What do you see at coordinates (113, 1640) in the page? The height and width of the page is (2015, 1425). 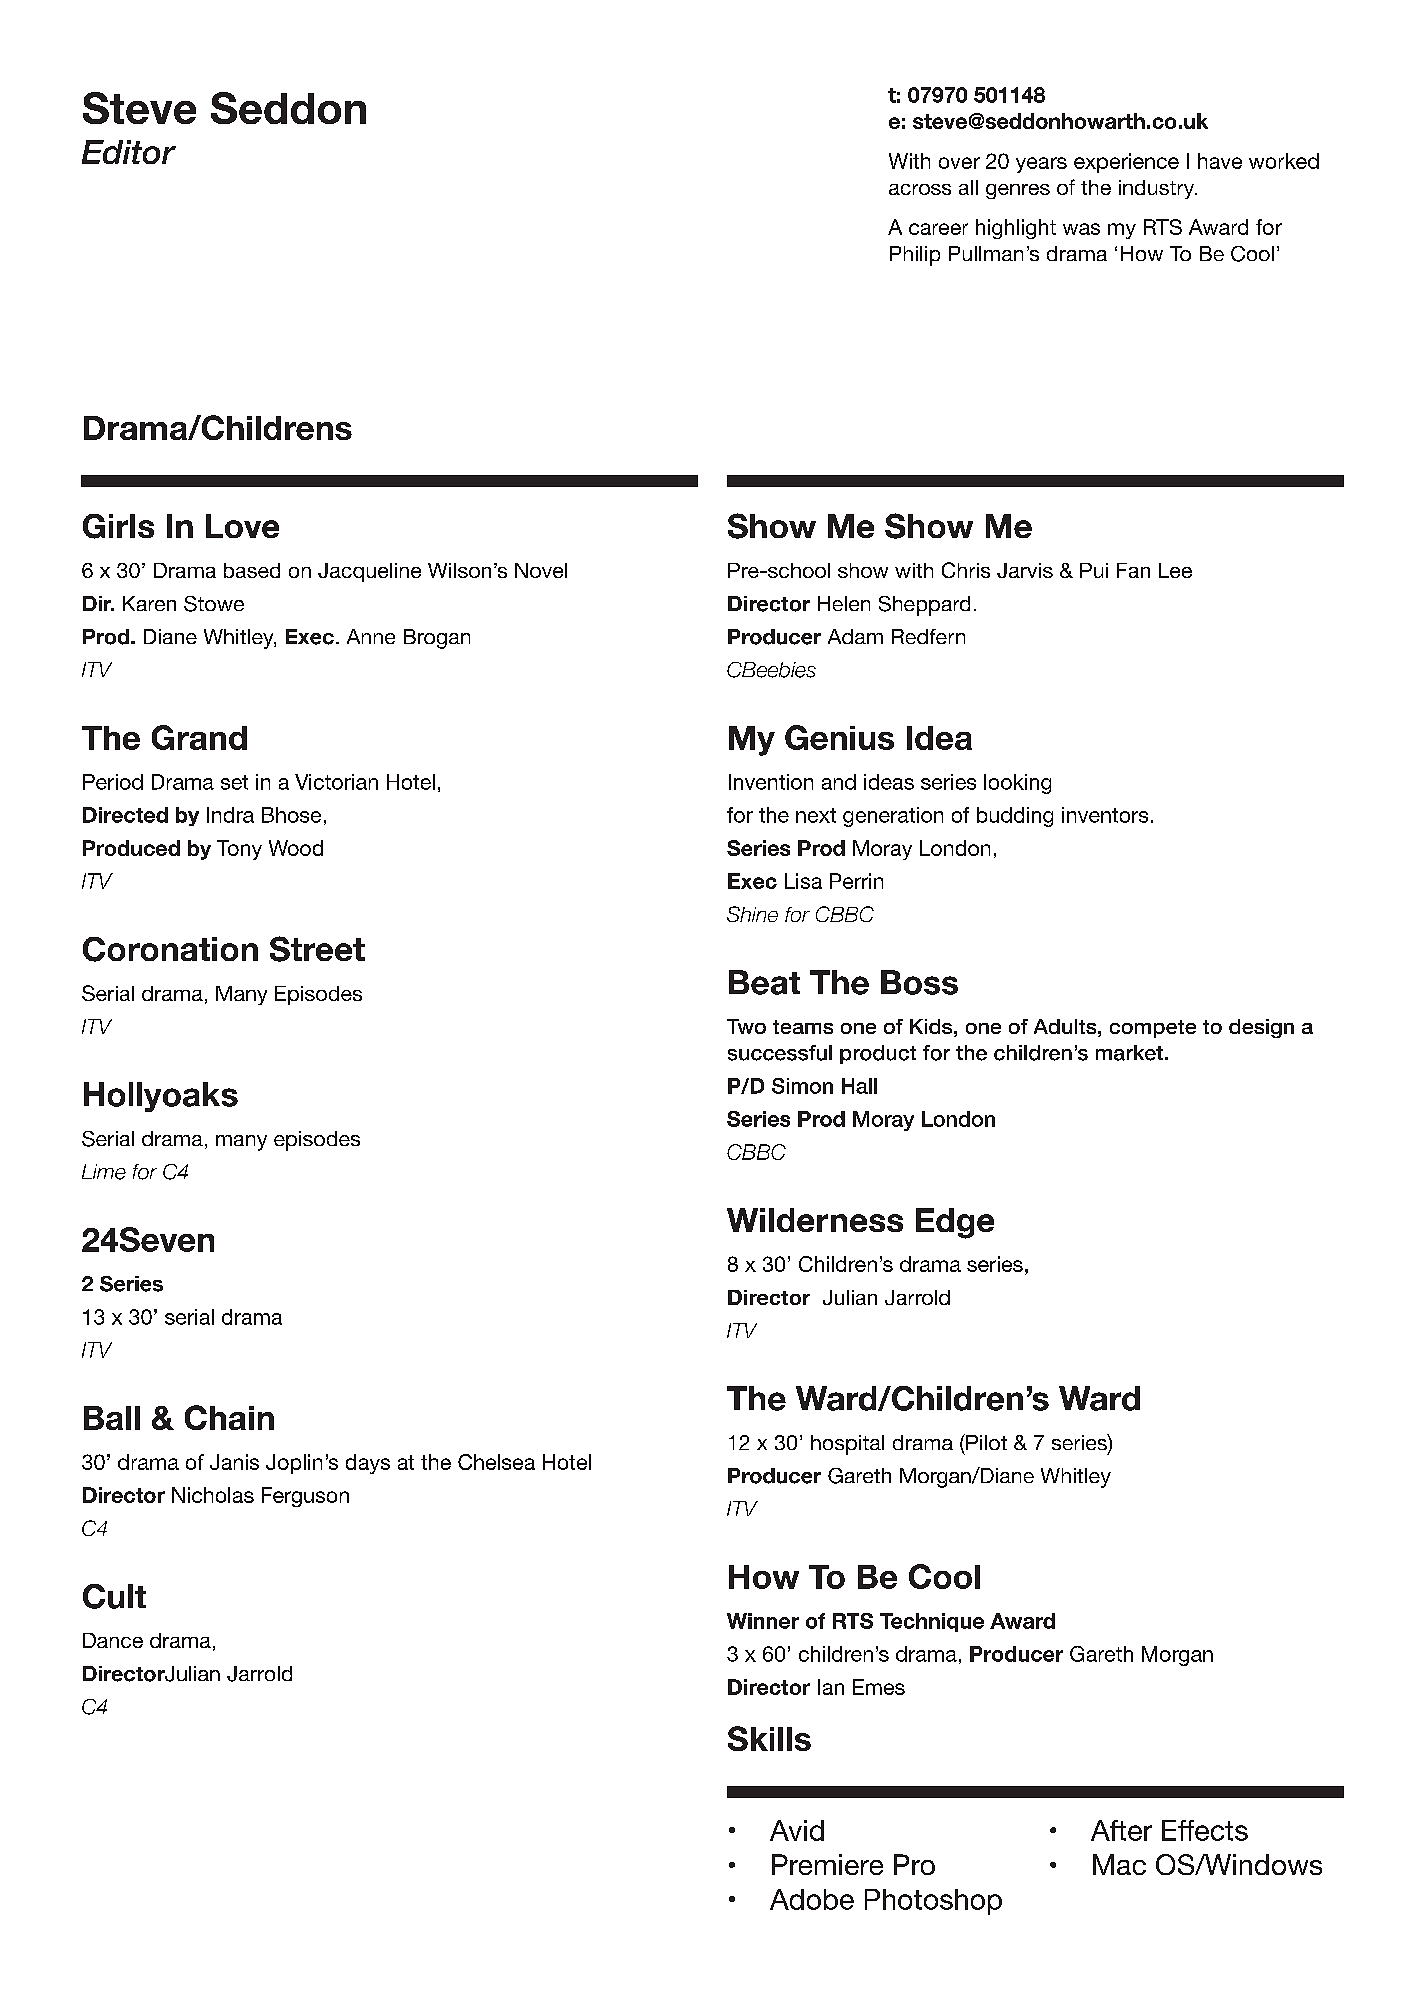 I see `Dance` at bounding box center [113, 1640].
